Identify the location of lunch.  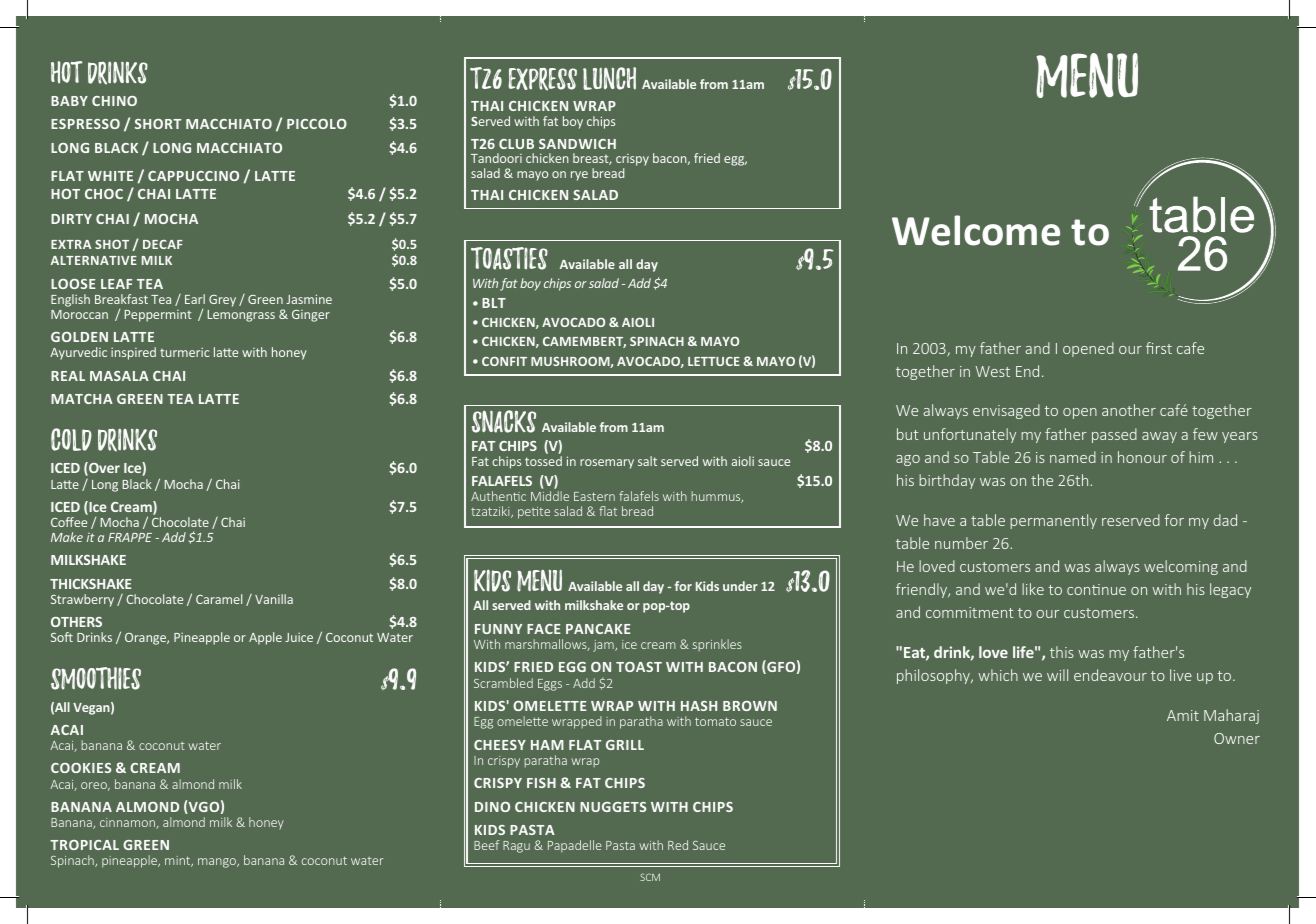
(609, 78).
